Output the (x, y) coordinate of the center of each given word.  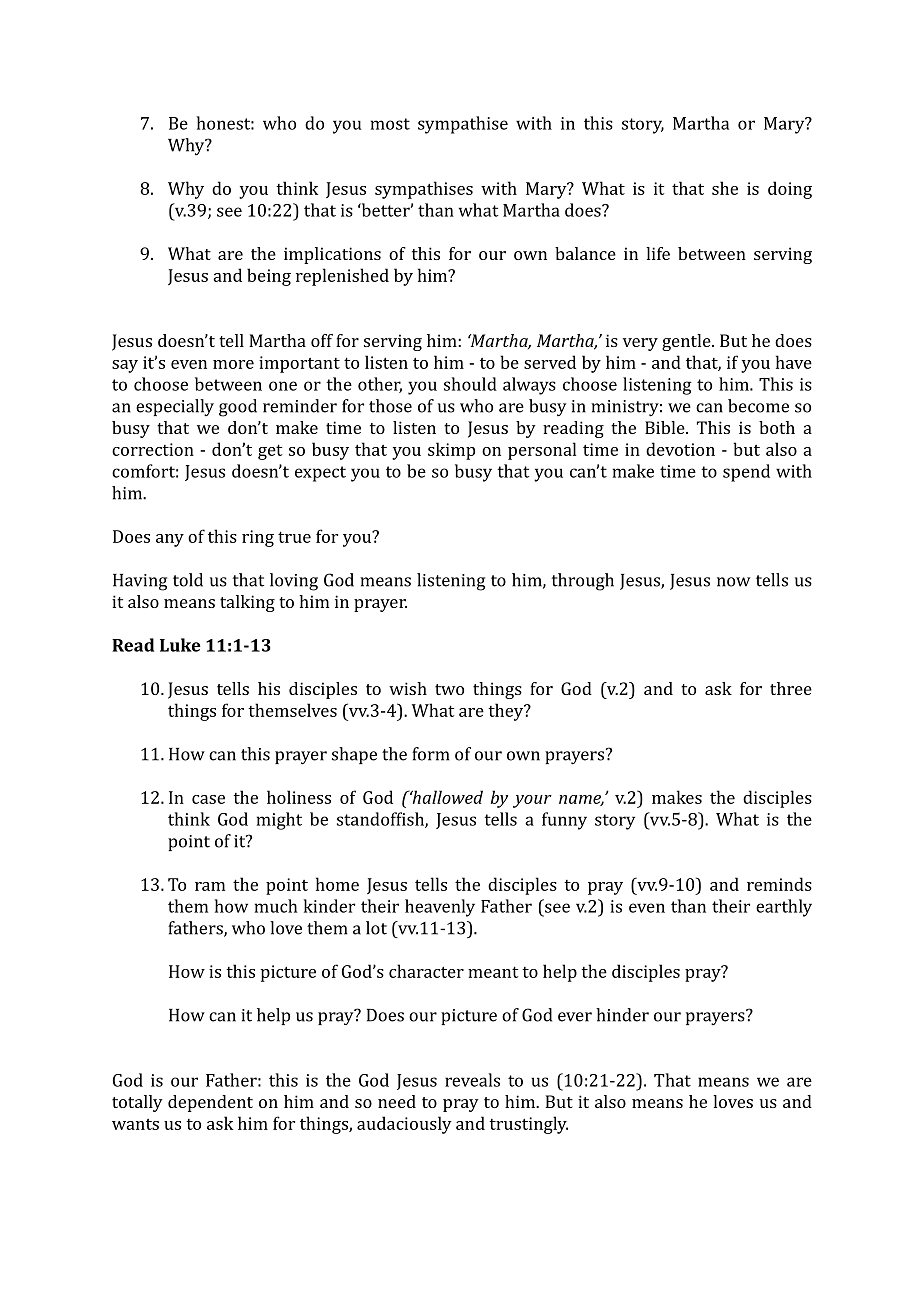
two (449, 689)
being (269, 277)
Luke (180, 645)
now (733, 582)
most (390, 124)
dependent (210, 1103)
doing (790, 190)
